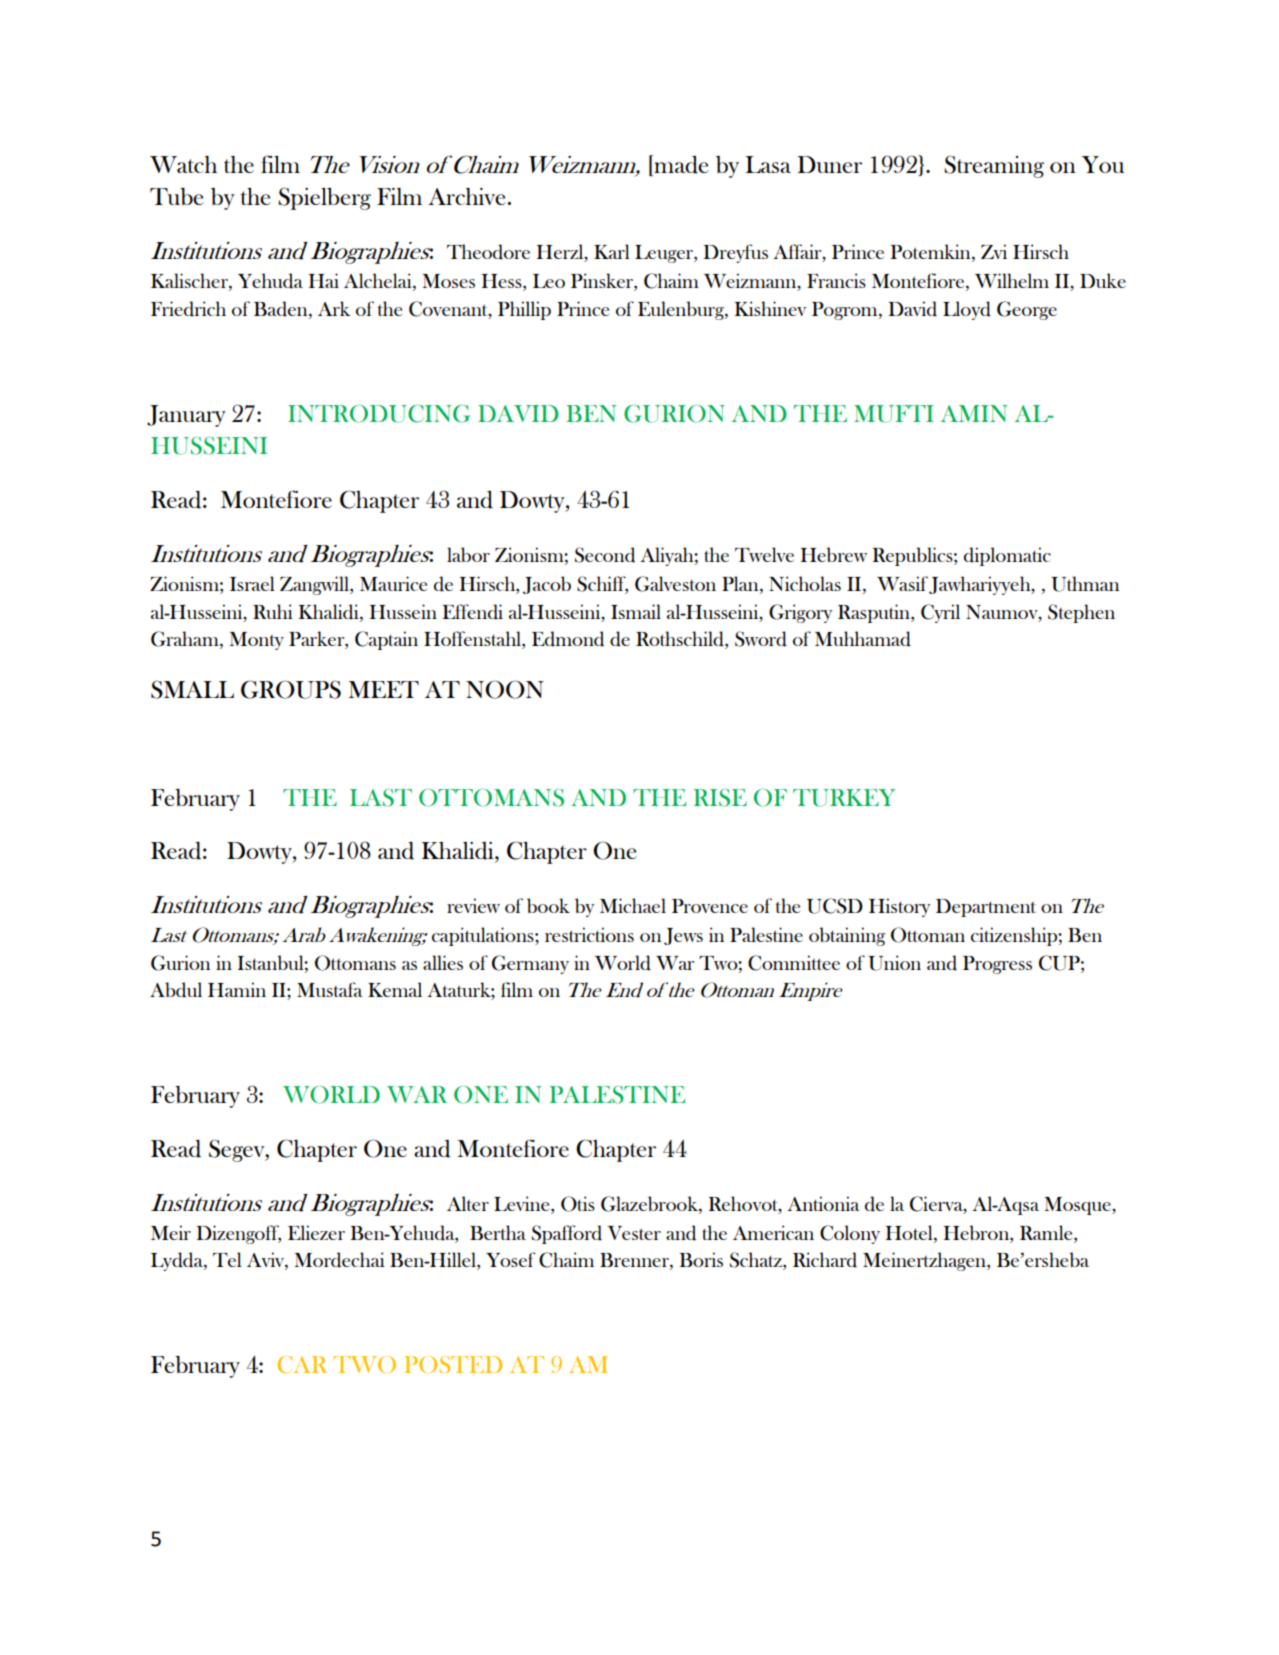  Describe the element at coordinates (302, 1364) in the page. I see `CAR` at that location.
